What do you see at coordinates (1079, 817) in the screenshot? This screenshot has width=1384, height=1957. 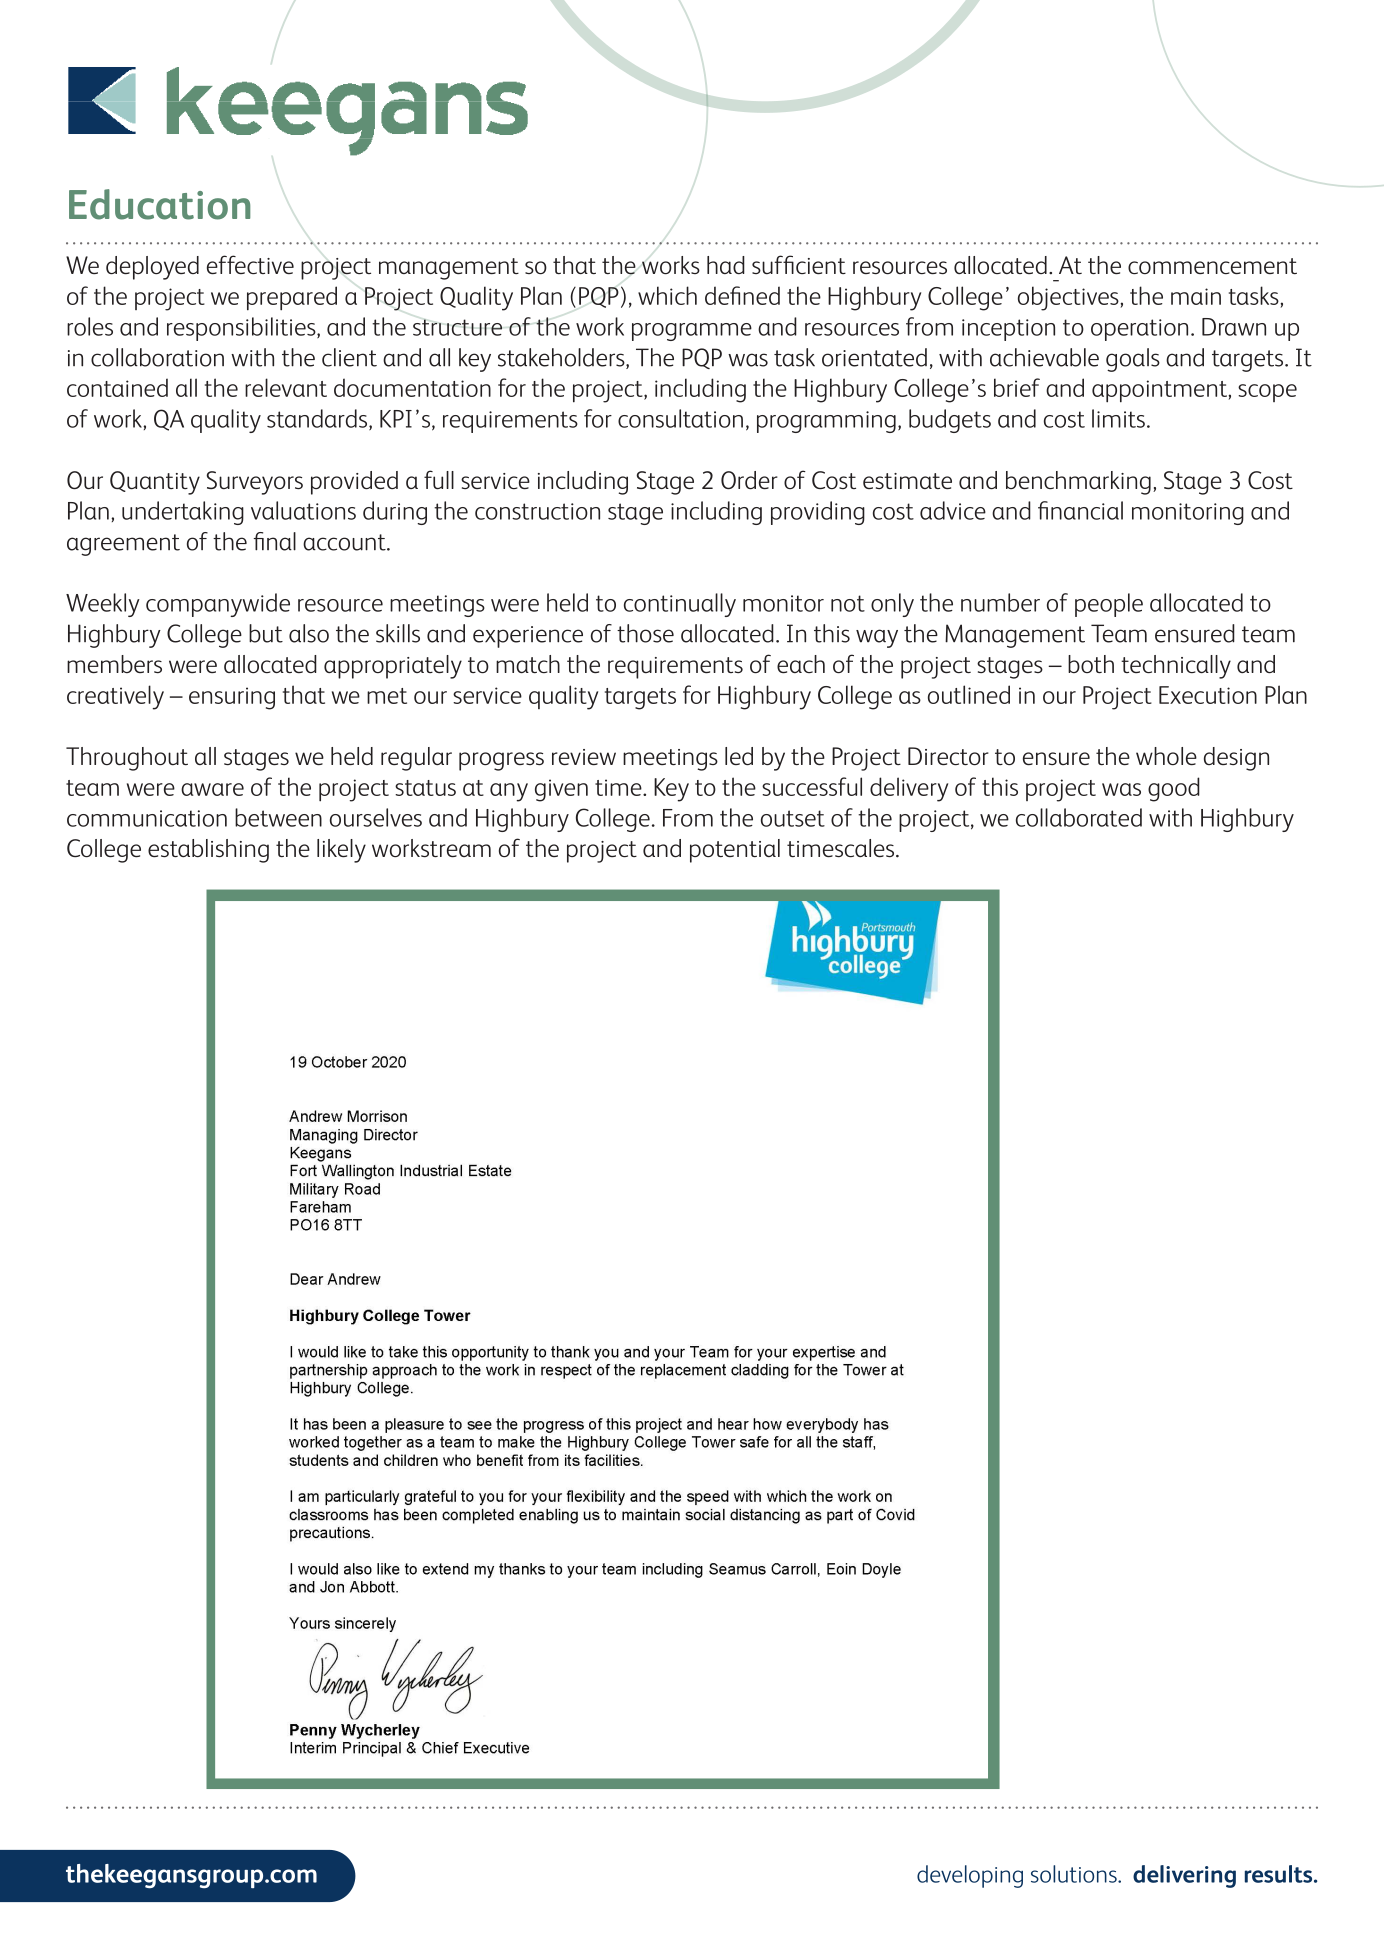 I see `collaborated` at bounding box center [1079, 817].
